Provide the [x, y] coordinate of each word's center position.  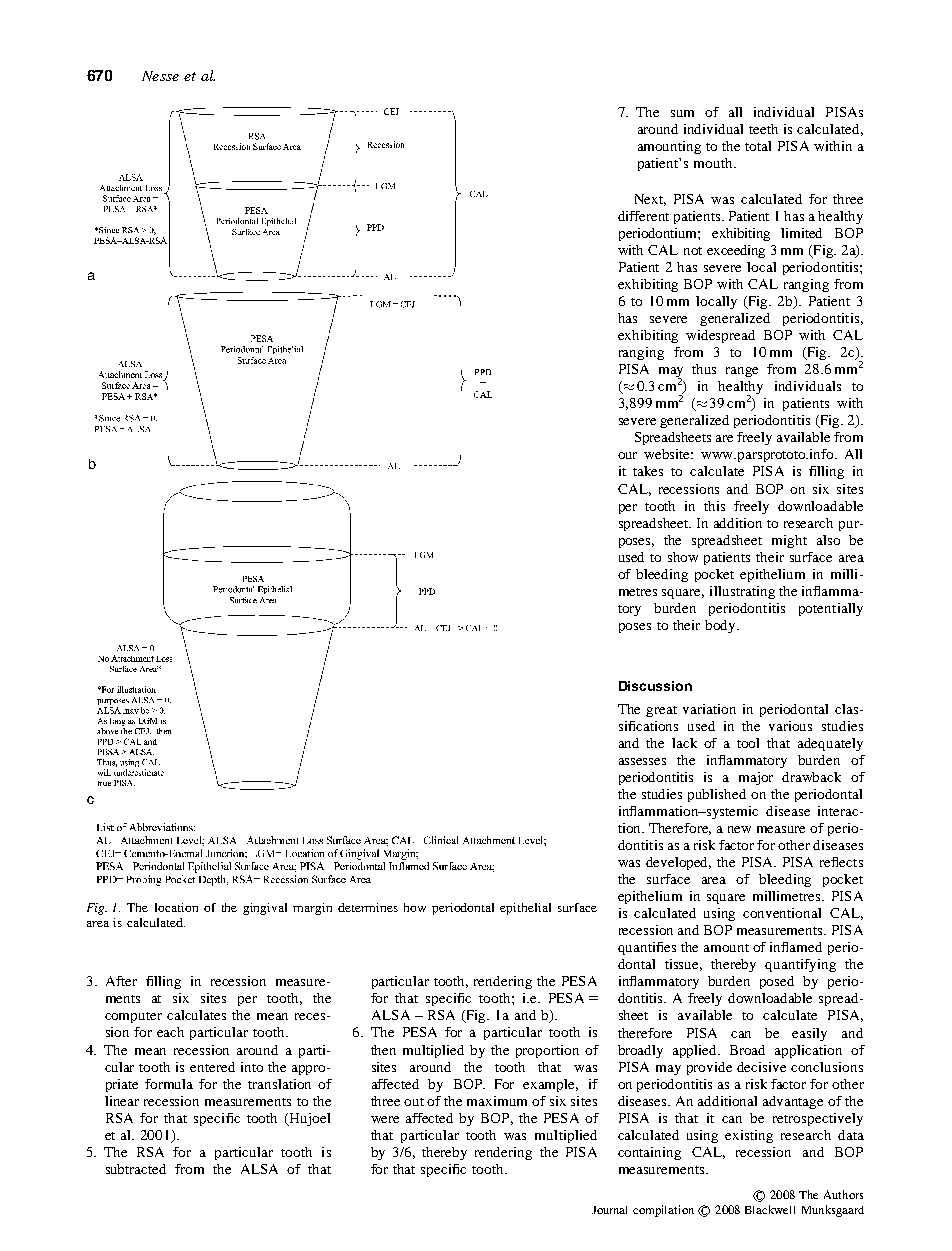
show [683, 557]
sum [682, 113]
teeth [763, 129]
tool [748, 743]
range [742, 372]
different [643, 216]
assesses [642, 761]
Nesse [160, 76]
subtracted [136, 1169]
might [789, 541]
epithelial [525, 909]
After [121, 981]
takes [648, 471]
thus [704, 369]
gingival [265, 909]
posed [777, 982]
